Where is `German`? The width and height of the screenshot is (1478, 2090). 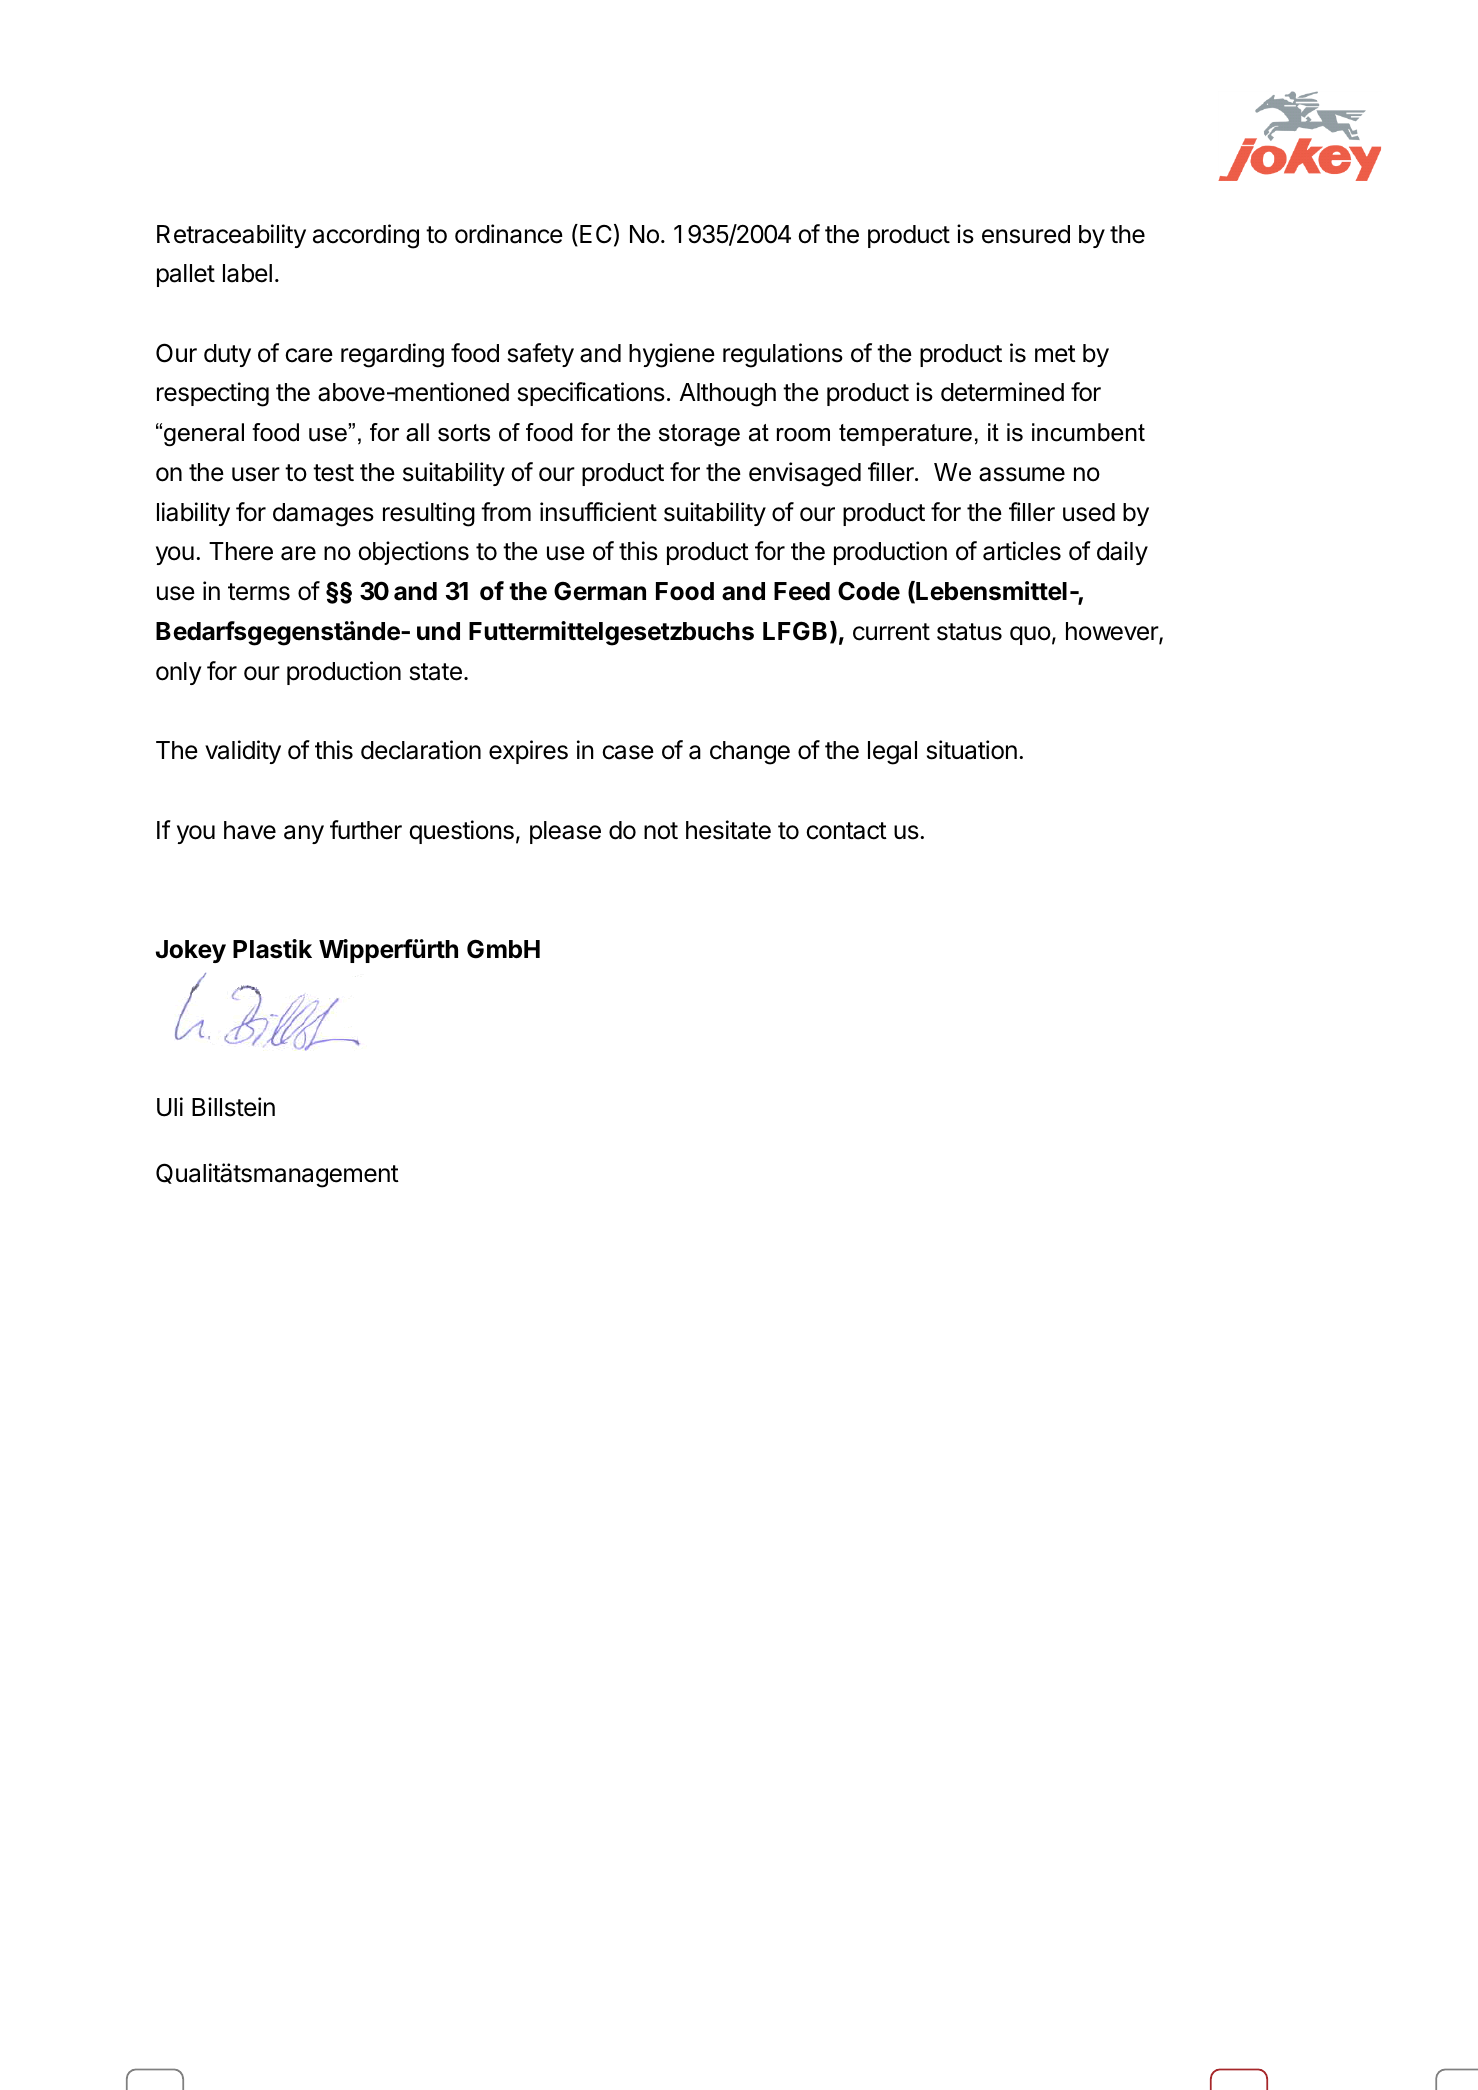
German is located at coordinates (600, 591).
